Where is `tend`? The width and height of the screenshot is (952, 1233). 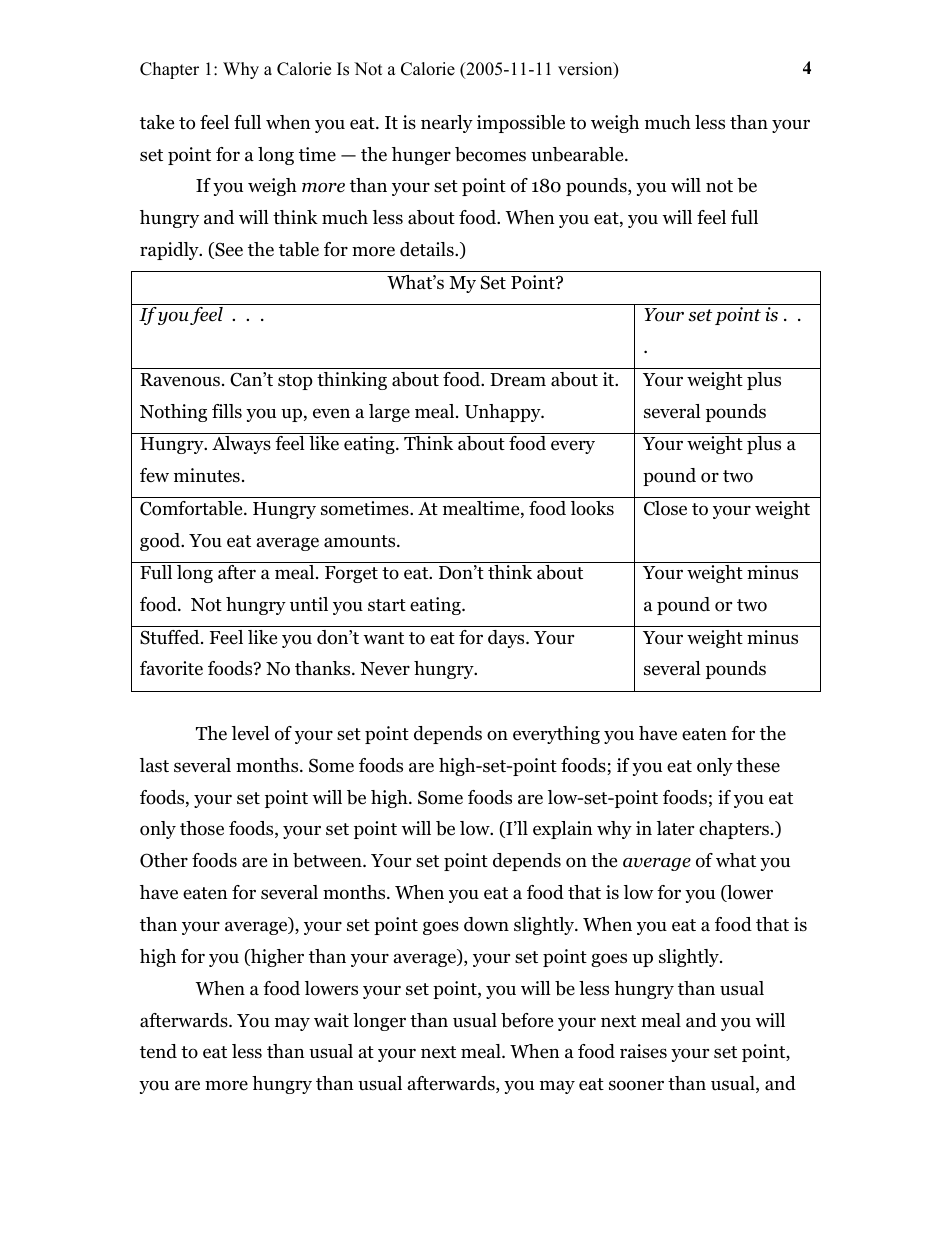
tend is located at coordinates (158, 1051).
